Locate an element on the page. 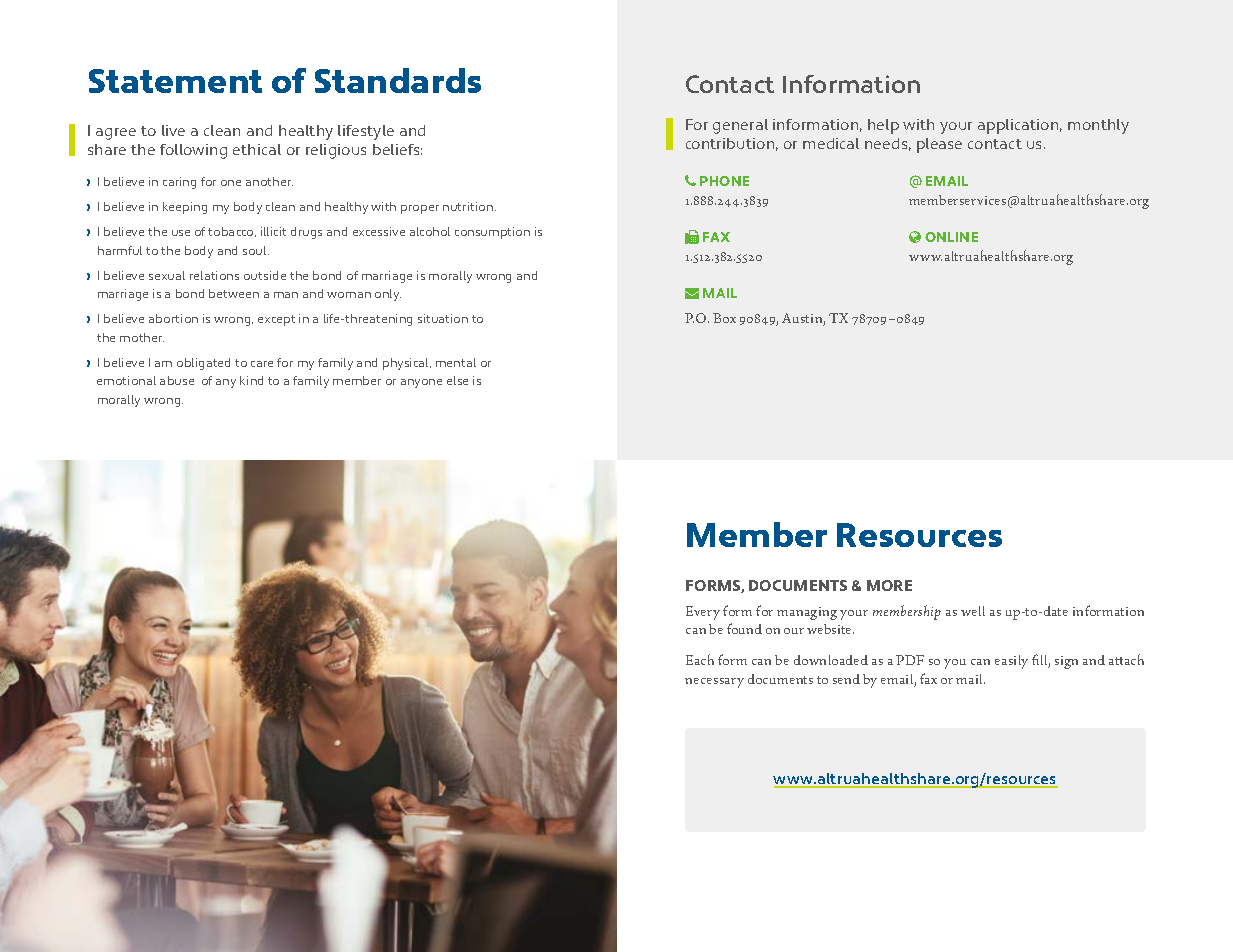 Image resolution: width=1233 pixels, height=952 pixels. monthly is located at coordinates (1098, 126).
